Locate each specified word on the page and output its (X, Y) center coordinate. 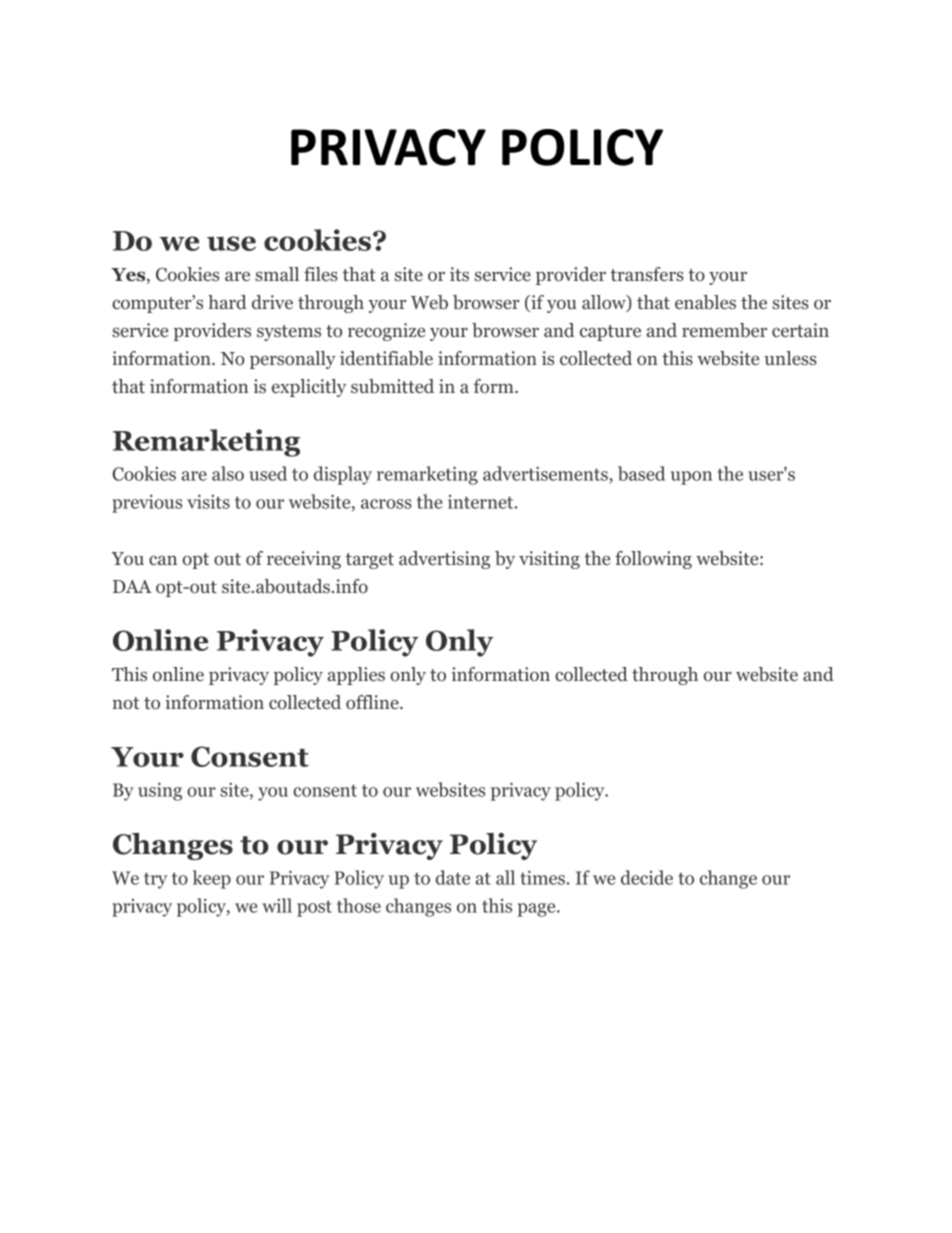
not (125, 703)
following (653, 560)
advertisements (546, 475)
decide (647, 877)
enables (705, 302)
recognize (386, 332)
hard (227, 302)
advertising (444, 560)
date (453, 877)
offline (373, 702)
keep (212, 879)
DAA (132, 586)
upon (691, 478)
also (228, 473)
